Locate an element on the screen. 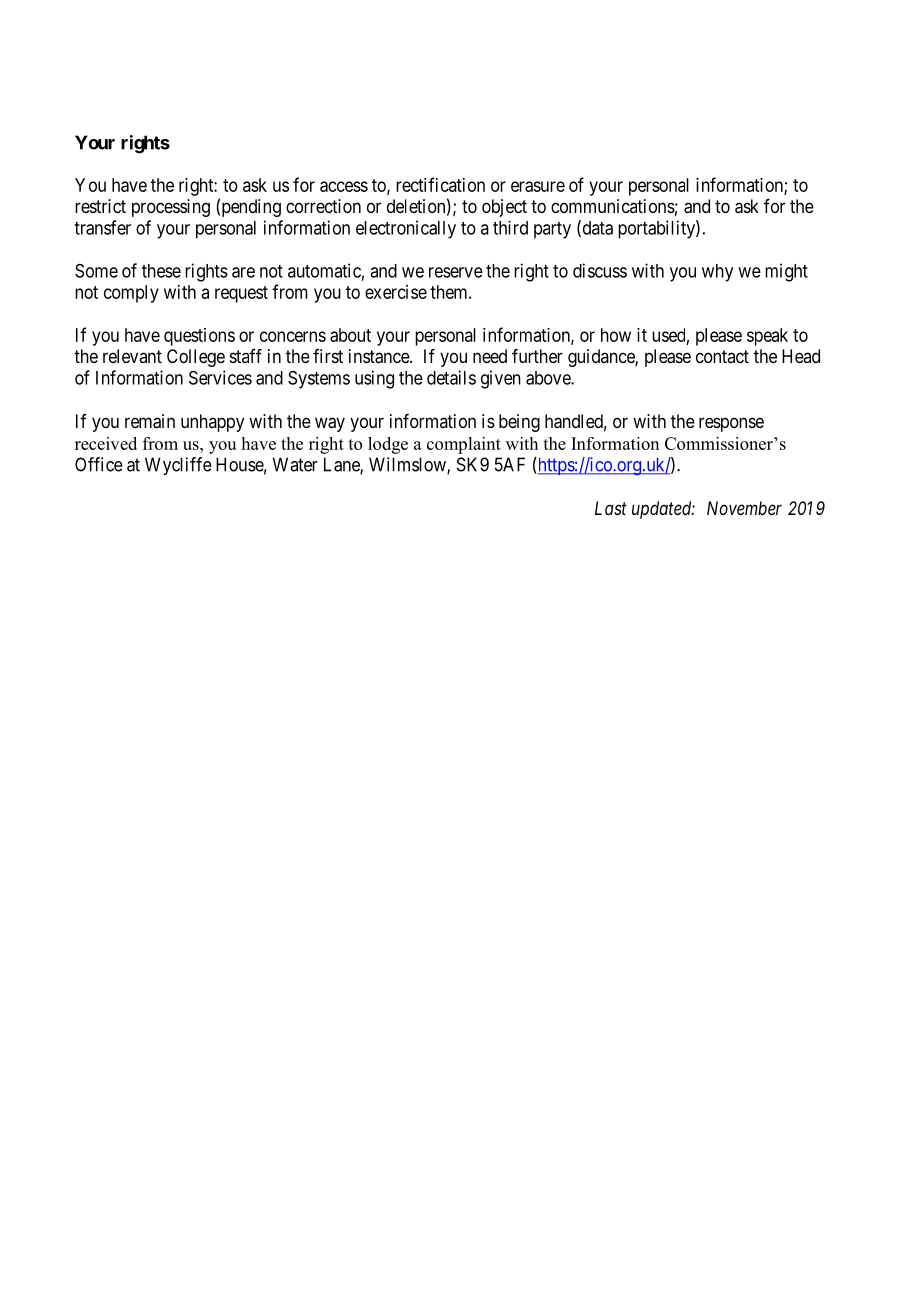  Office is located at coordinates (99, 464).
